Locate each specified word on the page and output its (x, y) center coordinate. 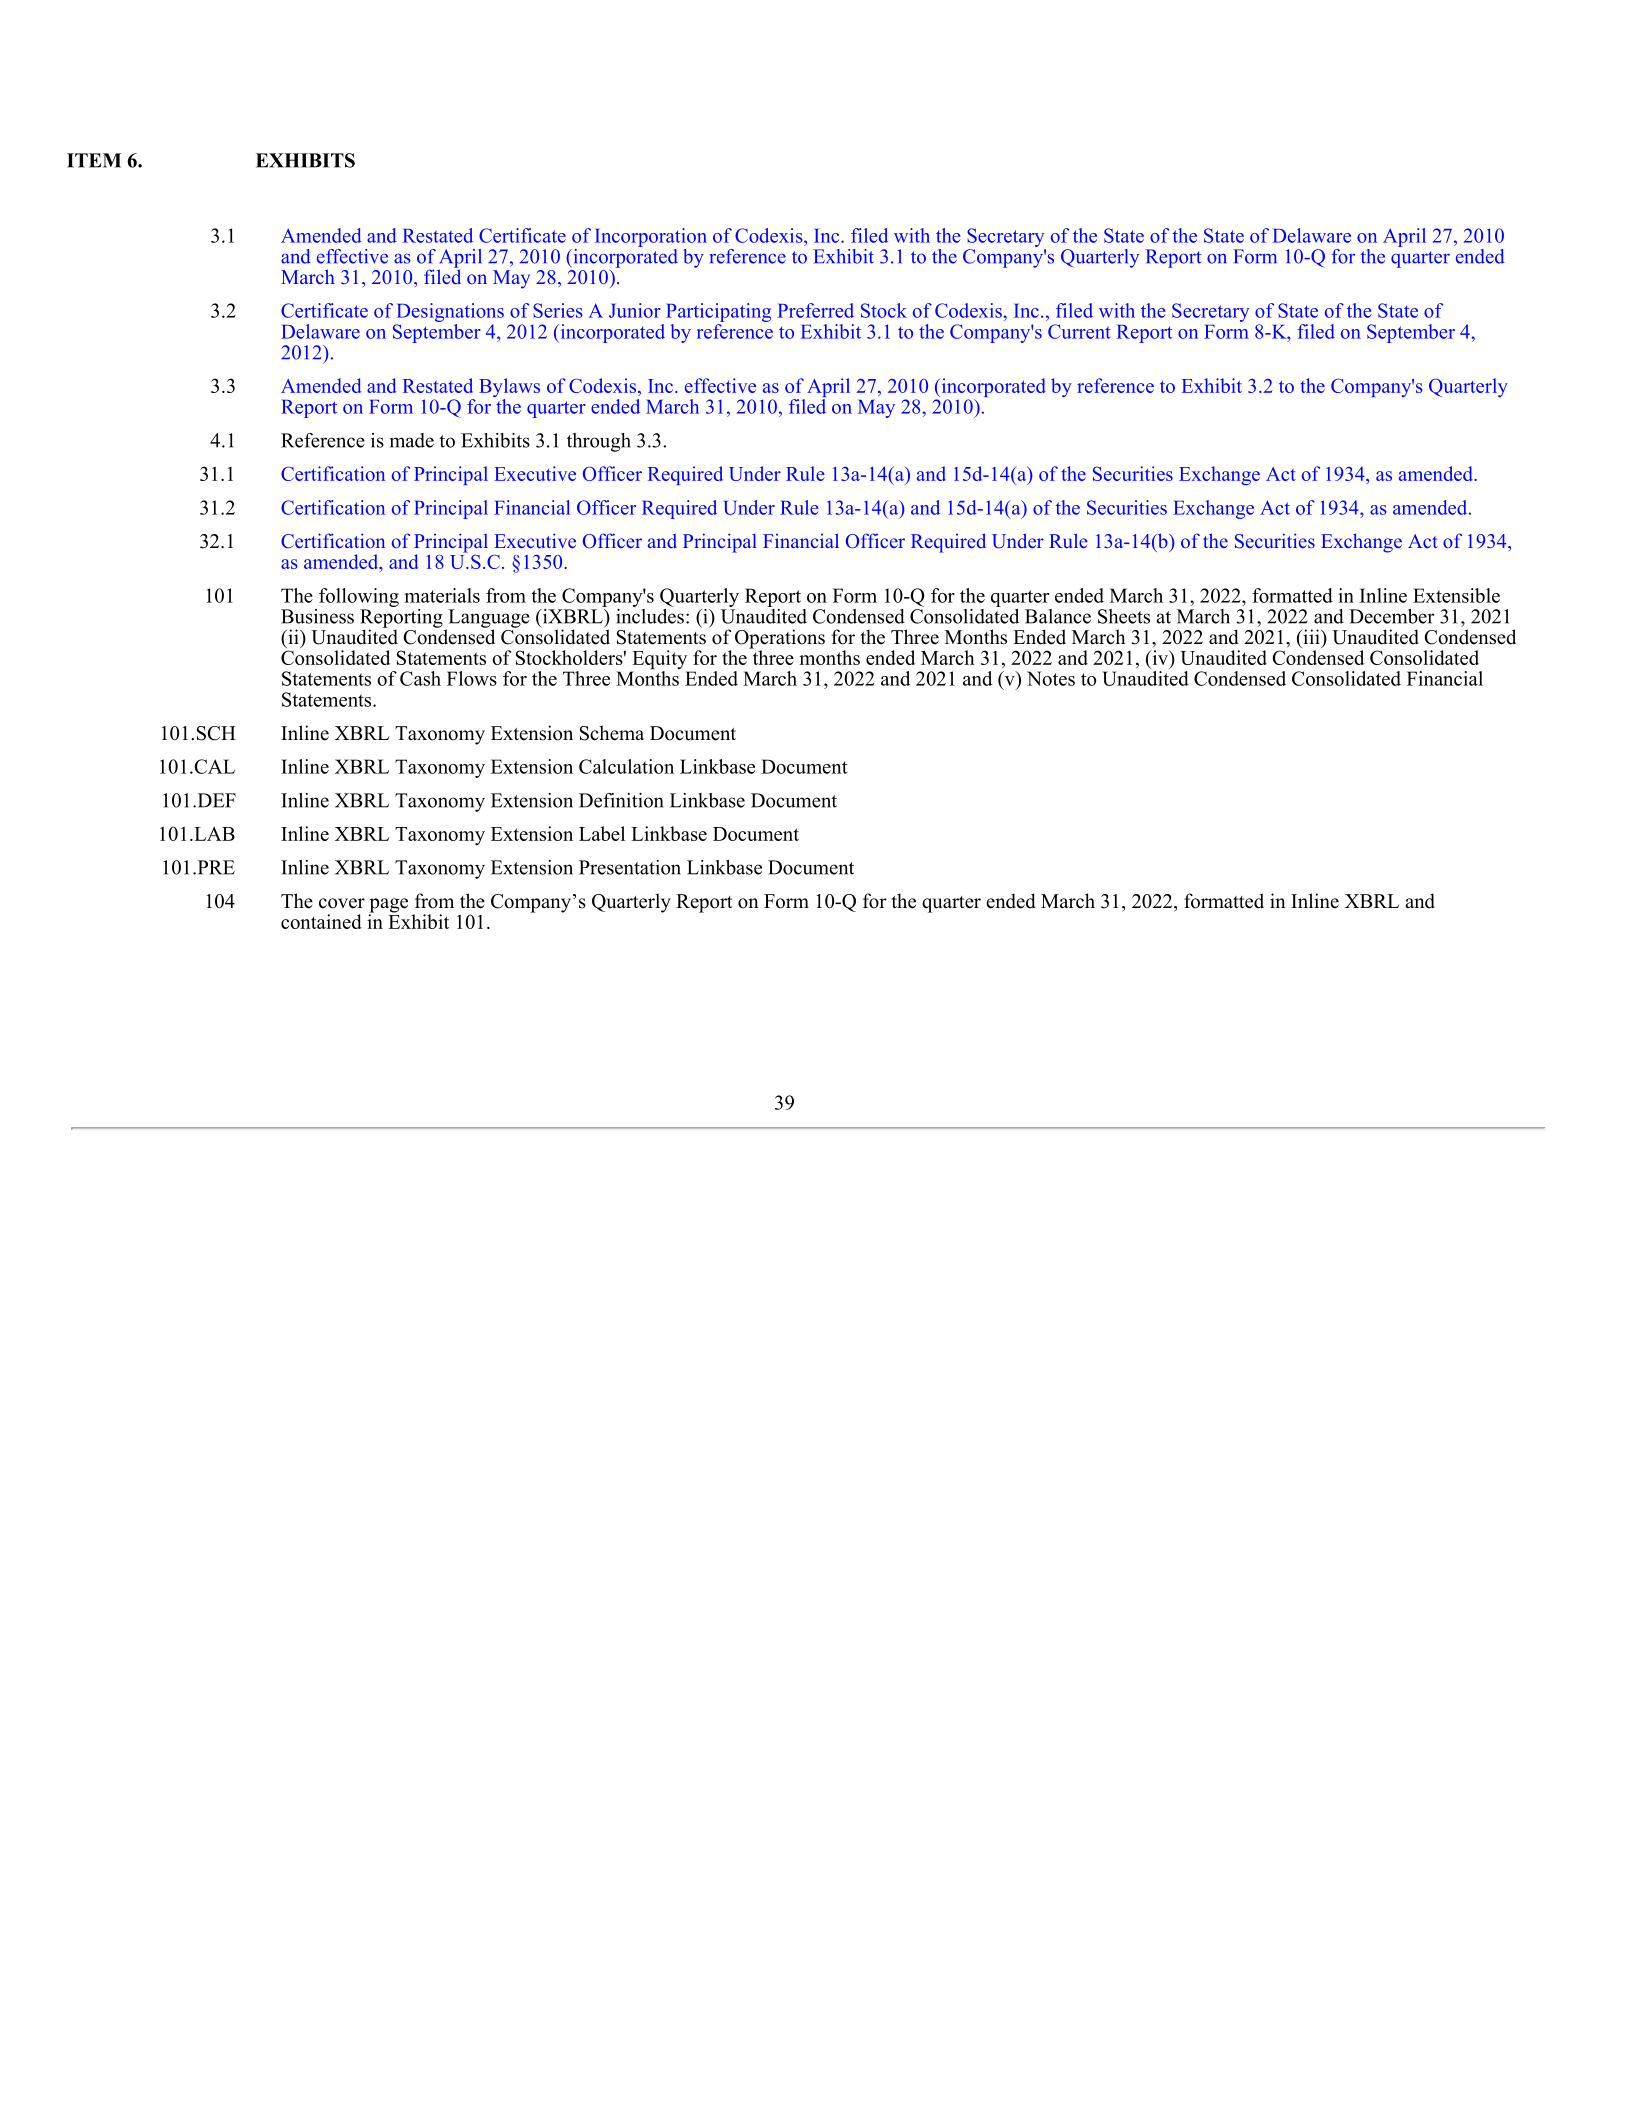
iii (1311, 636)
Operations (780, 640)
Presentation (630, 867)
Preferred (816, 310)
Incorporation (651, 237)
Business (317, 616)
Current (1079, 331)
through (599, 442)
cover (342, 903)
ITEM (94, 160)
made (412, 440)
